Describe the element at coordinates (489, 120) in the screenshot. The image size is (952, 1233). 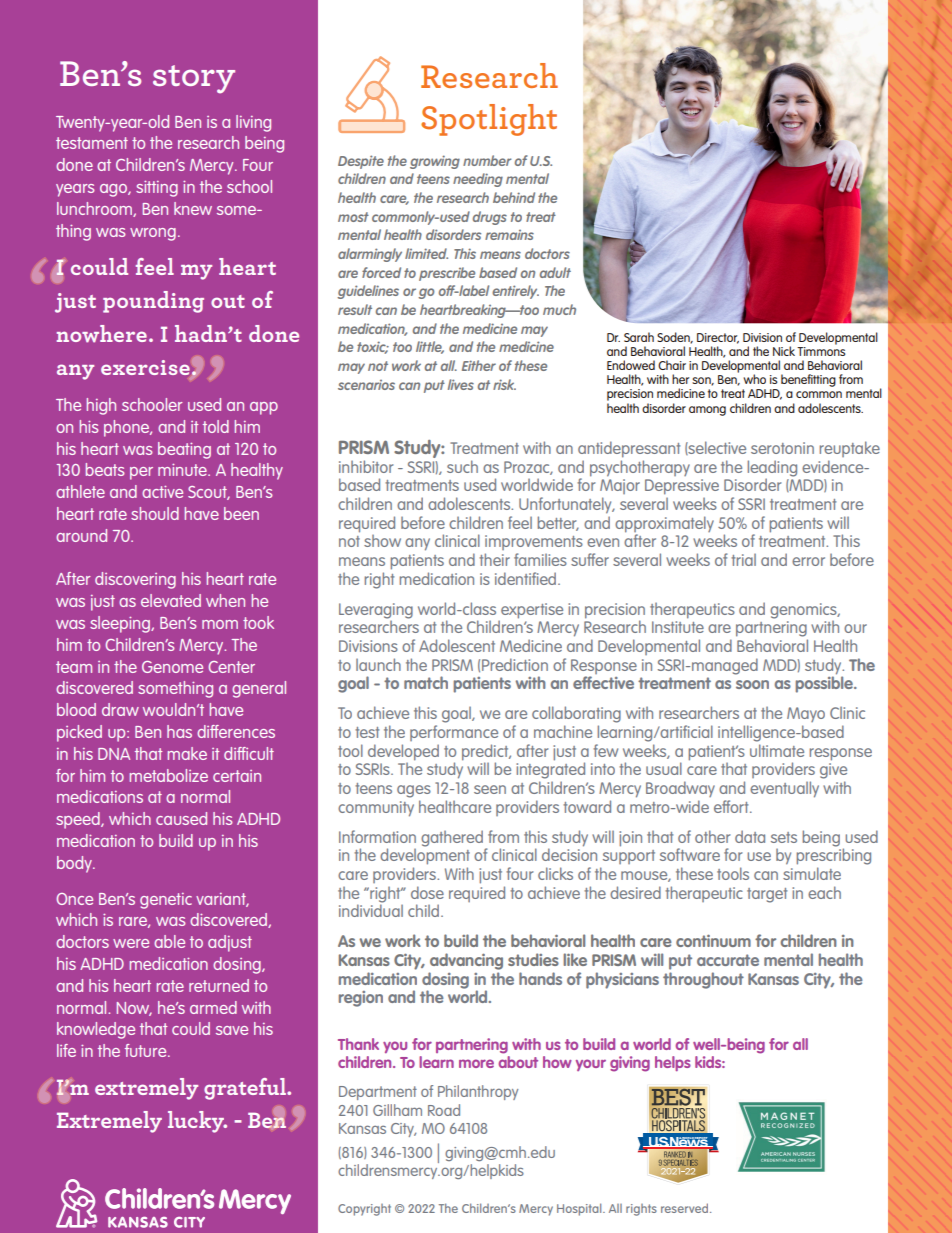
I see `Spotlight` at that location.
